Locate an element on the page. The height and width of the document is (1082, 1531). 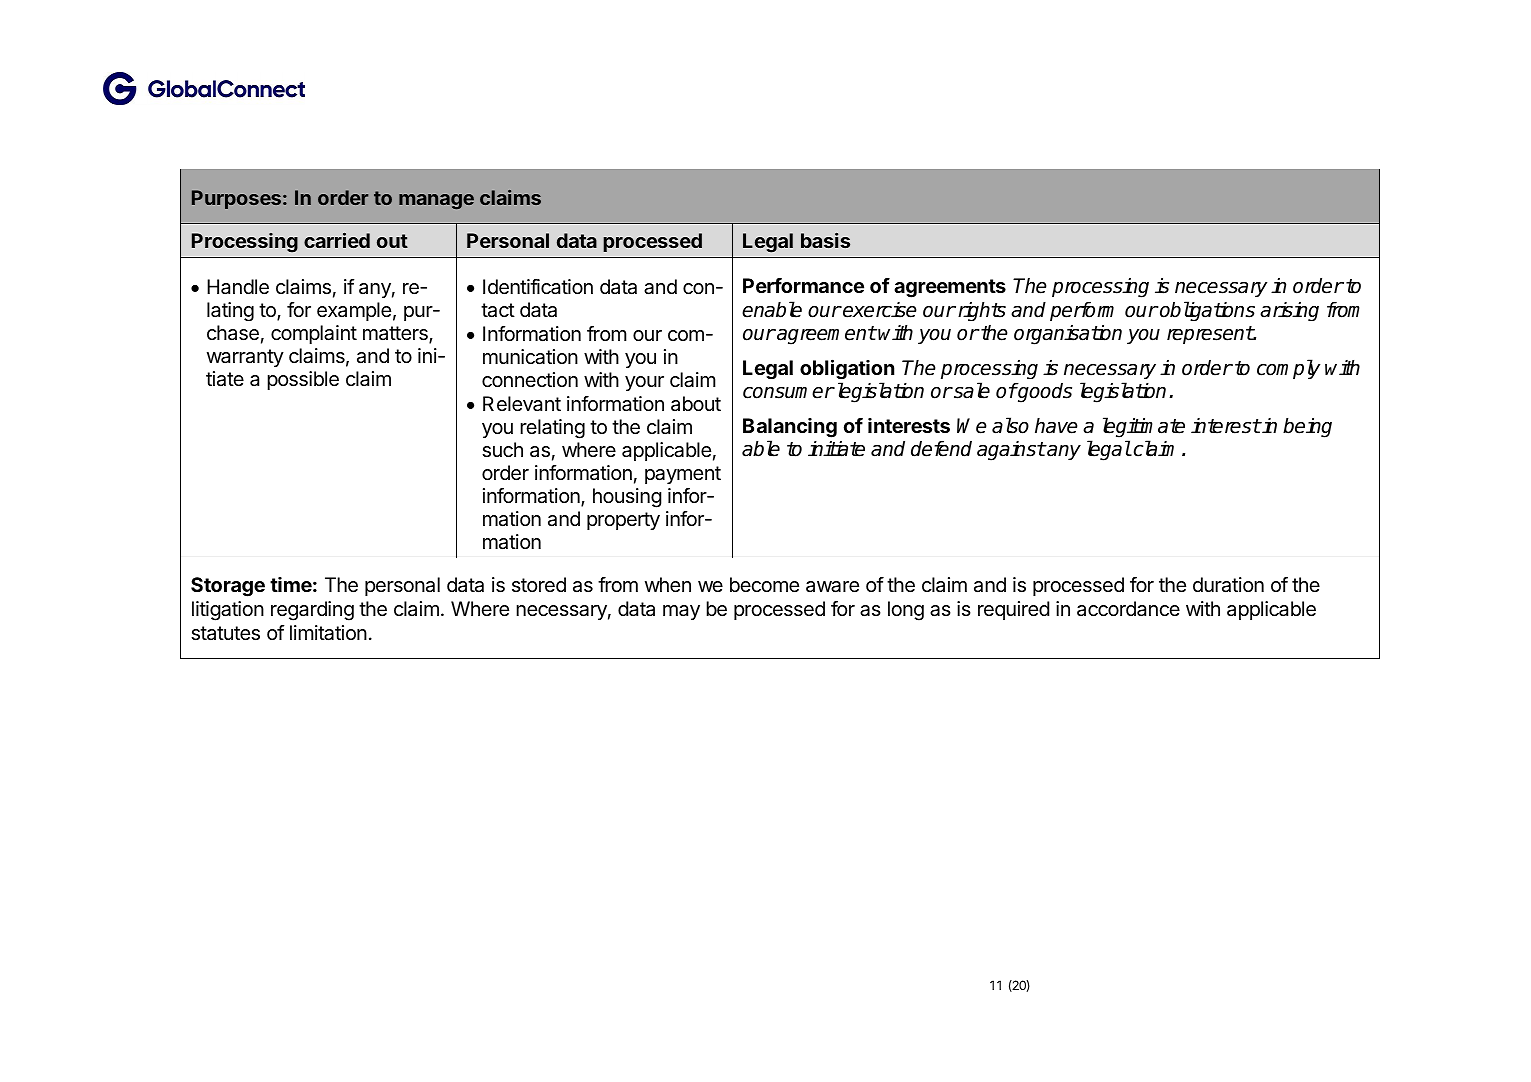
may is located at coordinates (681, 612).
